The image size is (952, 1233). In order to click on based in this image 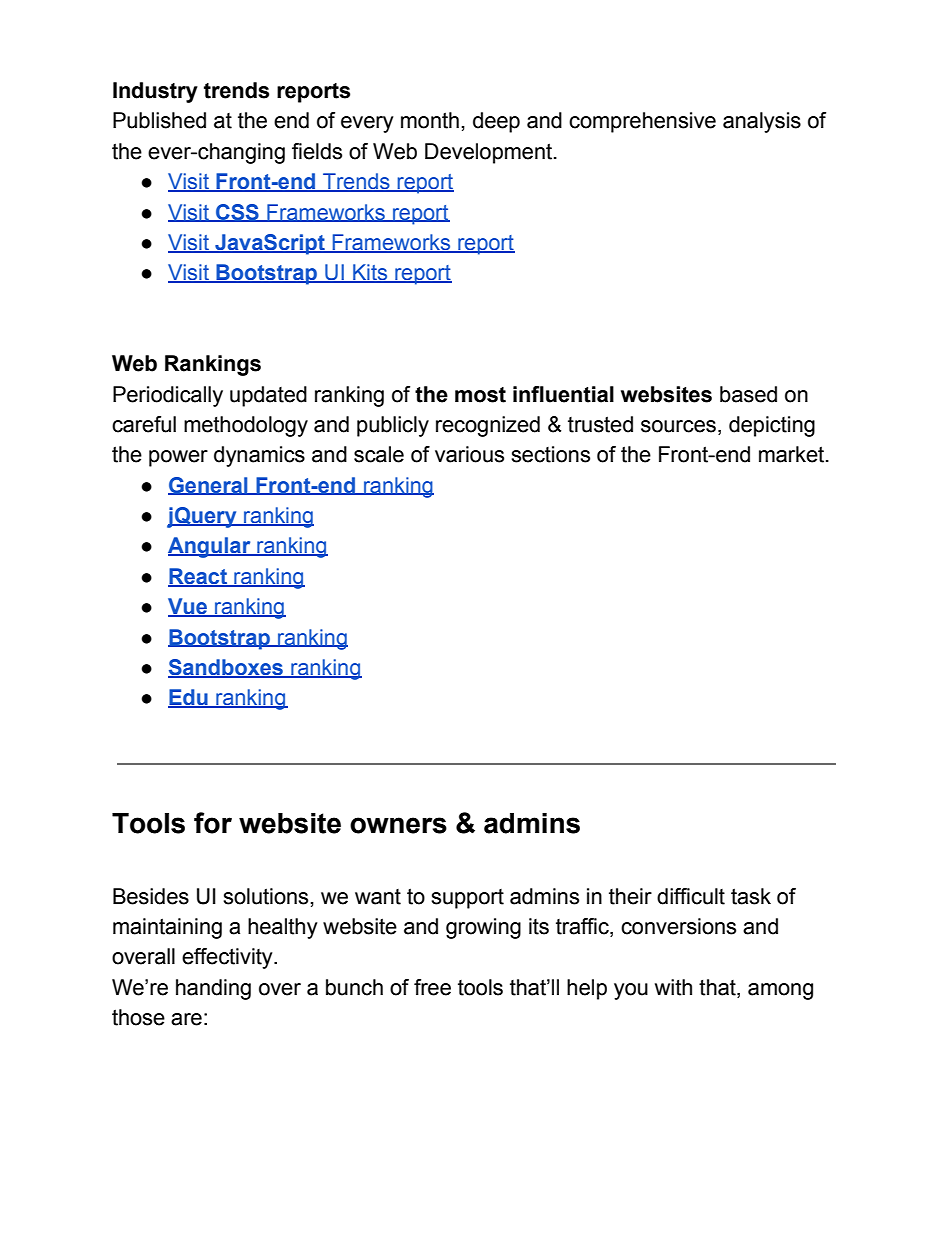, I will do `click(748, 394)`.
